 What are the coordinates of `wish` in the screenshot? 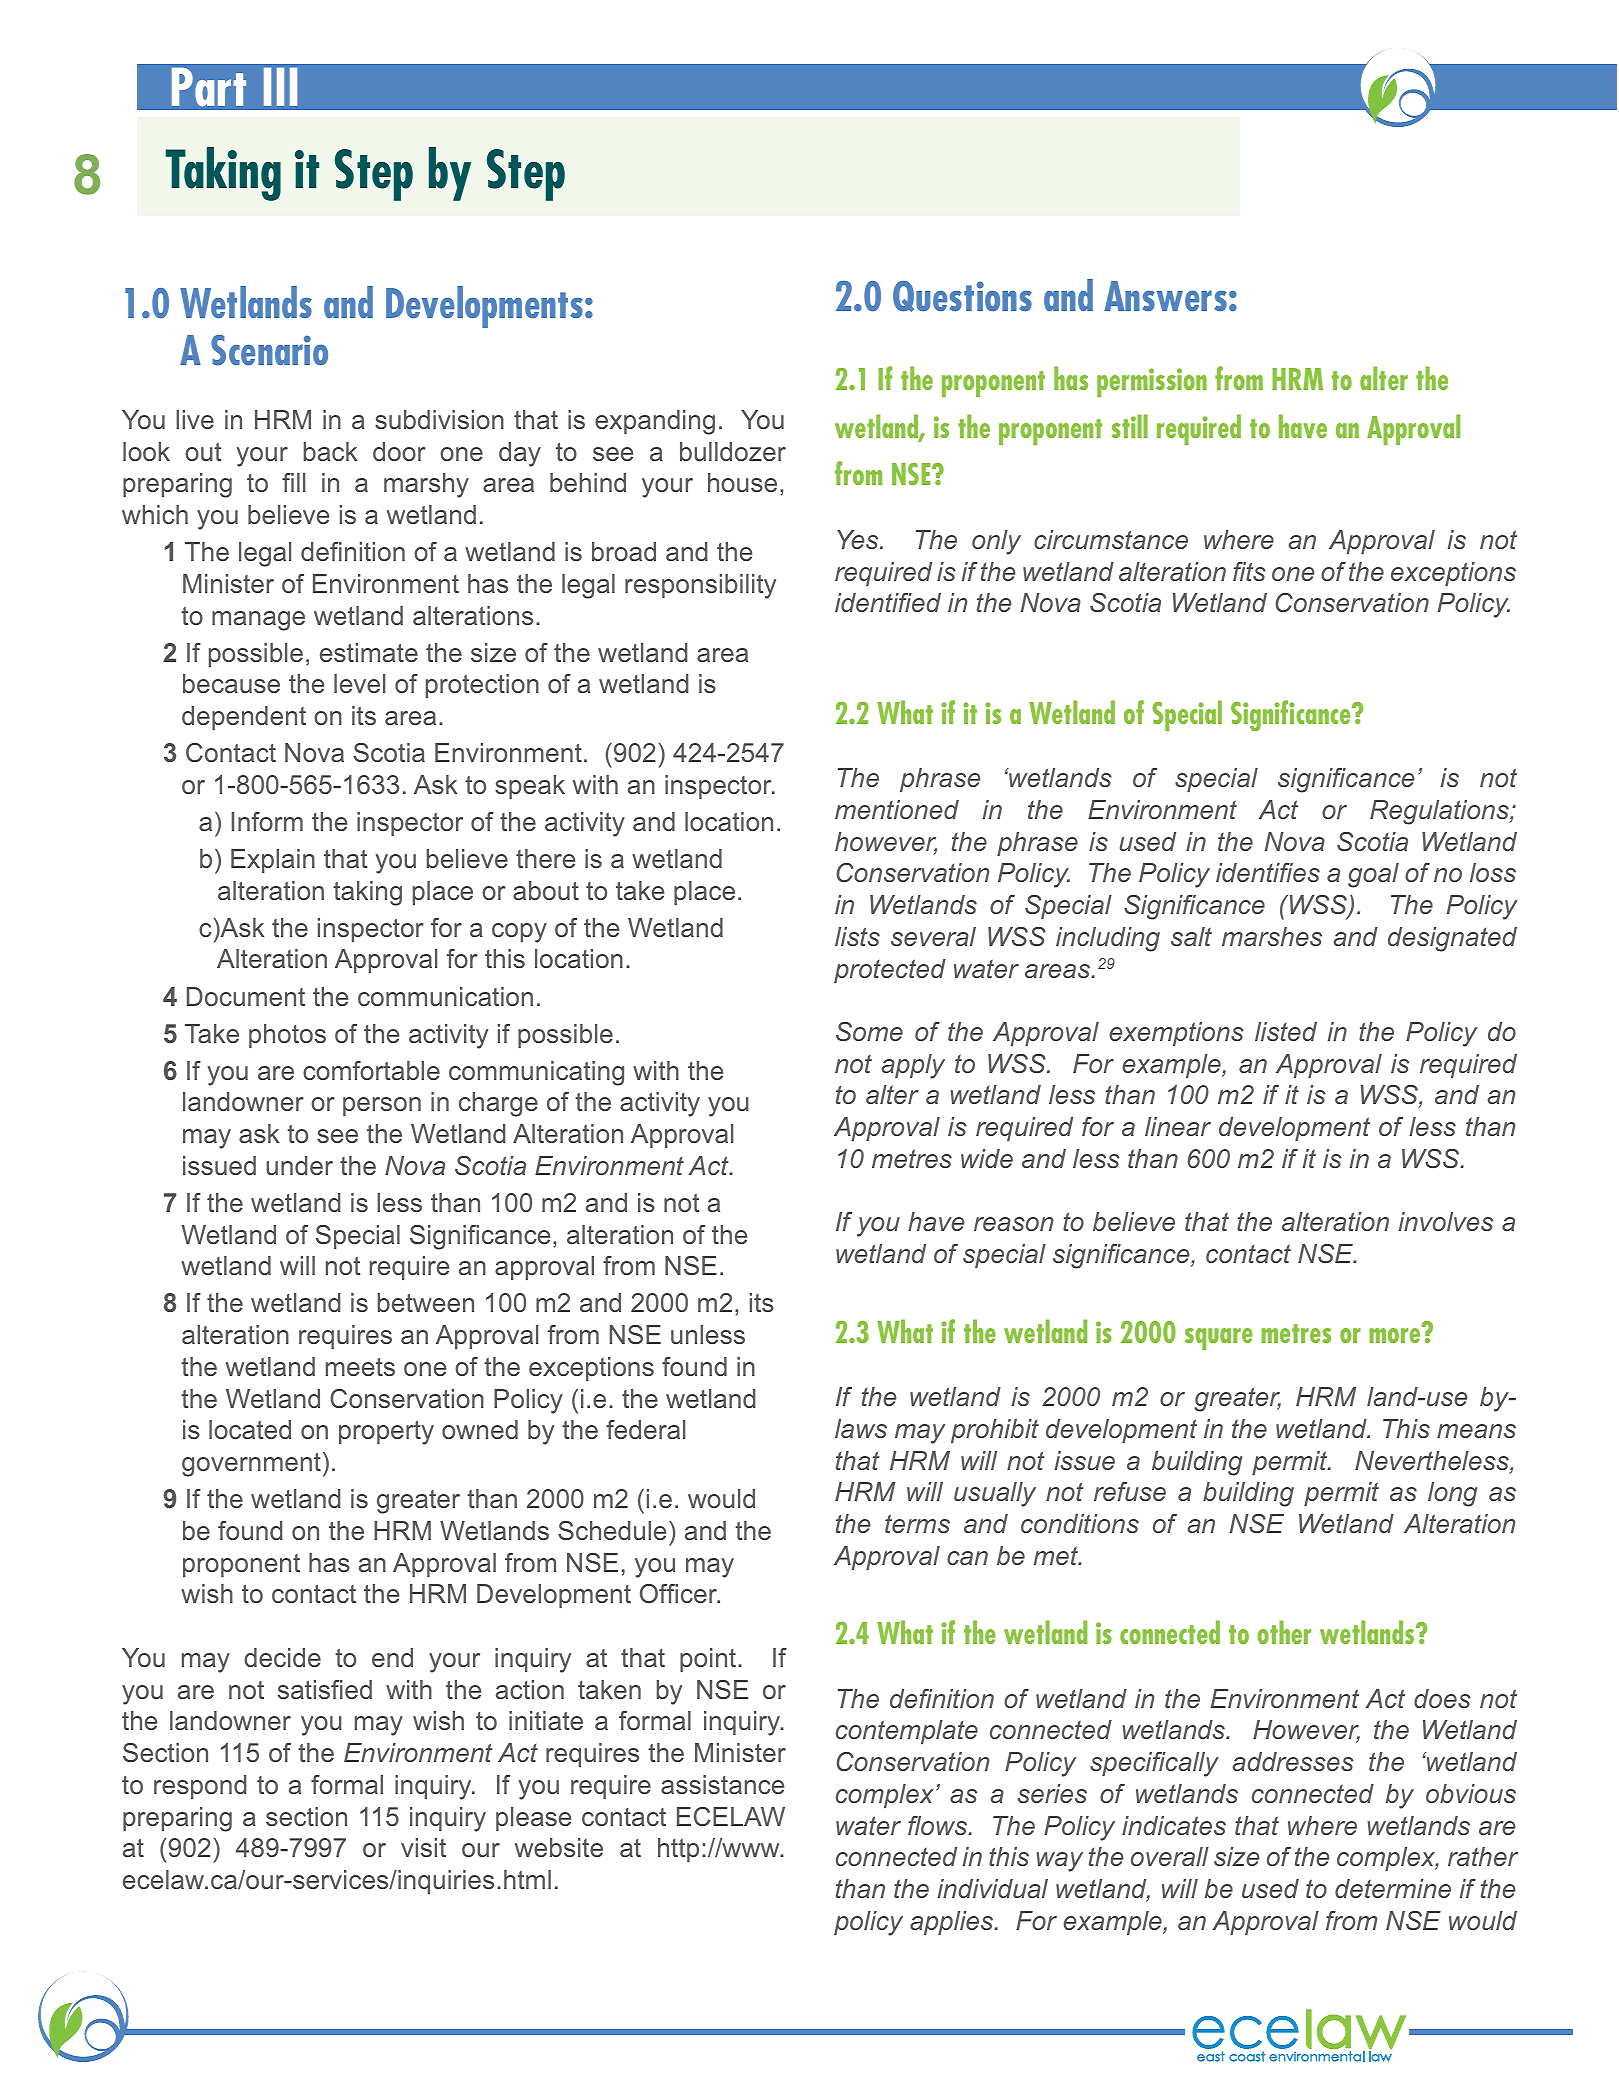 It's located at (438, 1720).
